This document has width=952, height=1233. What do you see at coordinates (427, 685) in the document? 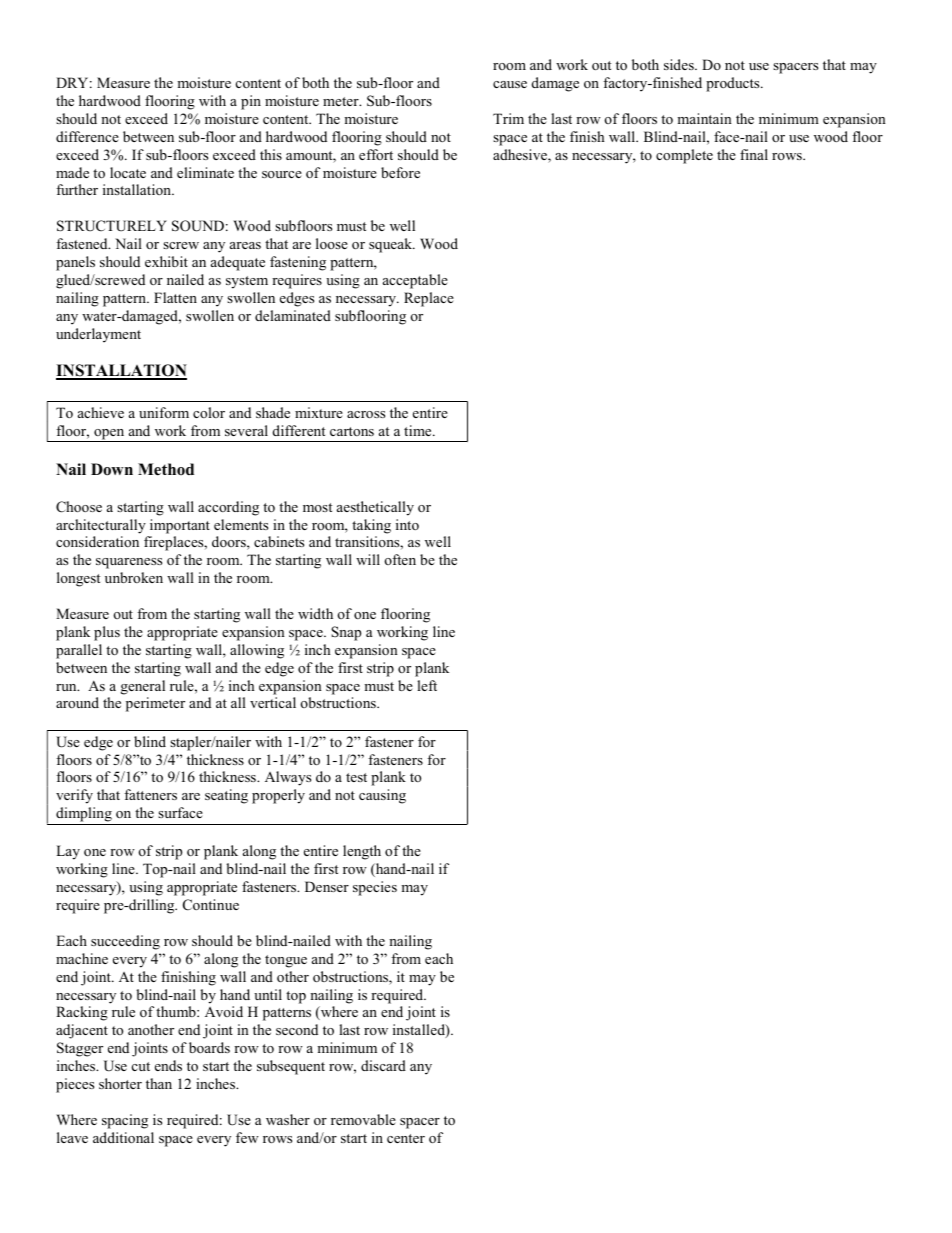
I see `left` at bounding box center [427, 685].
